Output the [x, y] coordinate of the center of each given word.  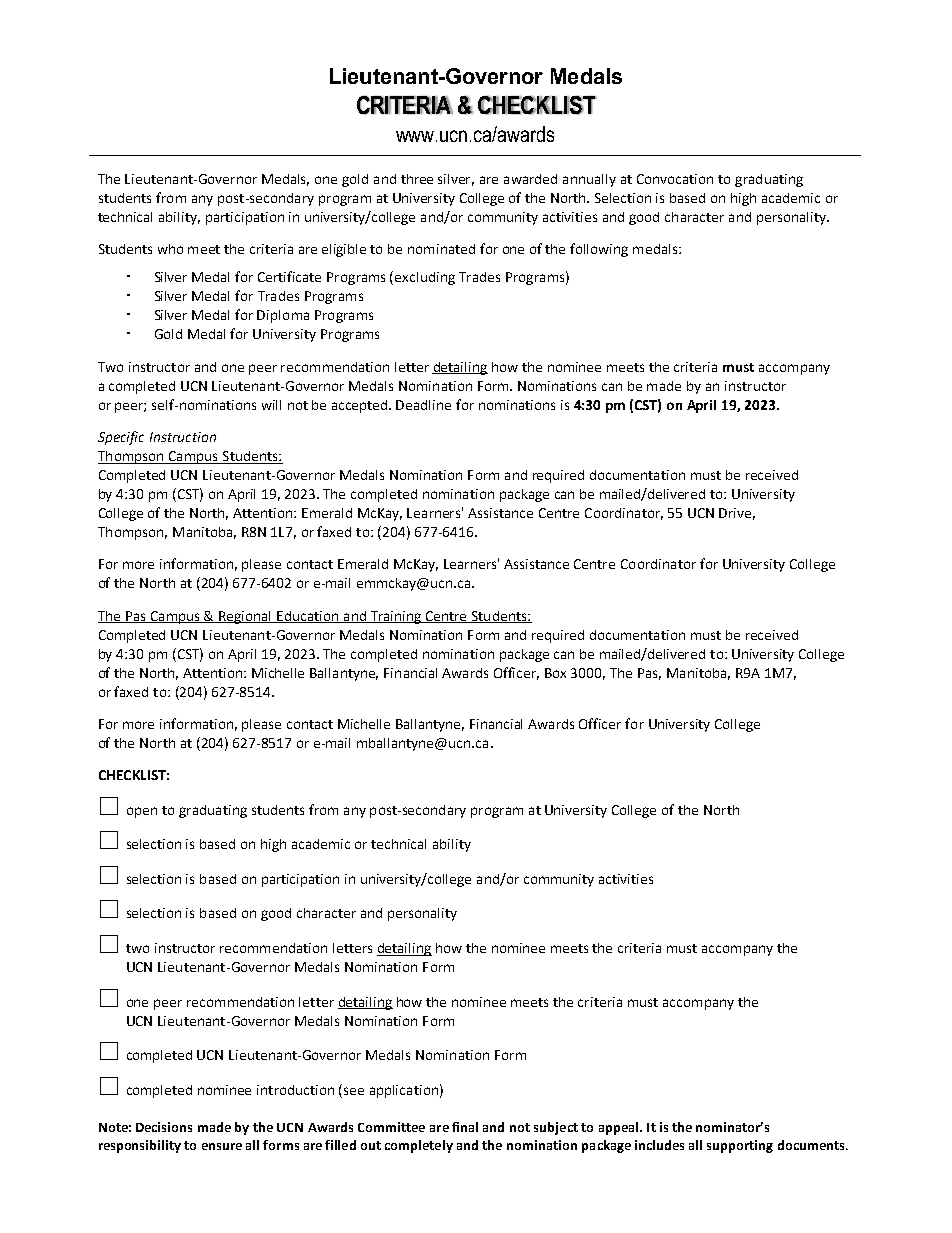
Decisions [164, 1127]
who [170, 249]
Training [396, 617]
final [465, 1127]
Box [555, 673]
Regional [245, 617]
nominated [441, 249]
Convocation [675, 179]
